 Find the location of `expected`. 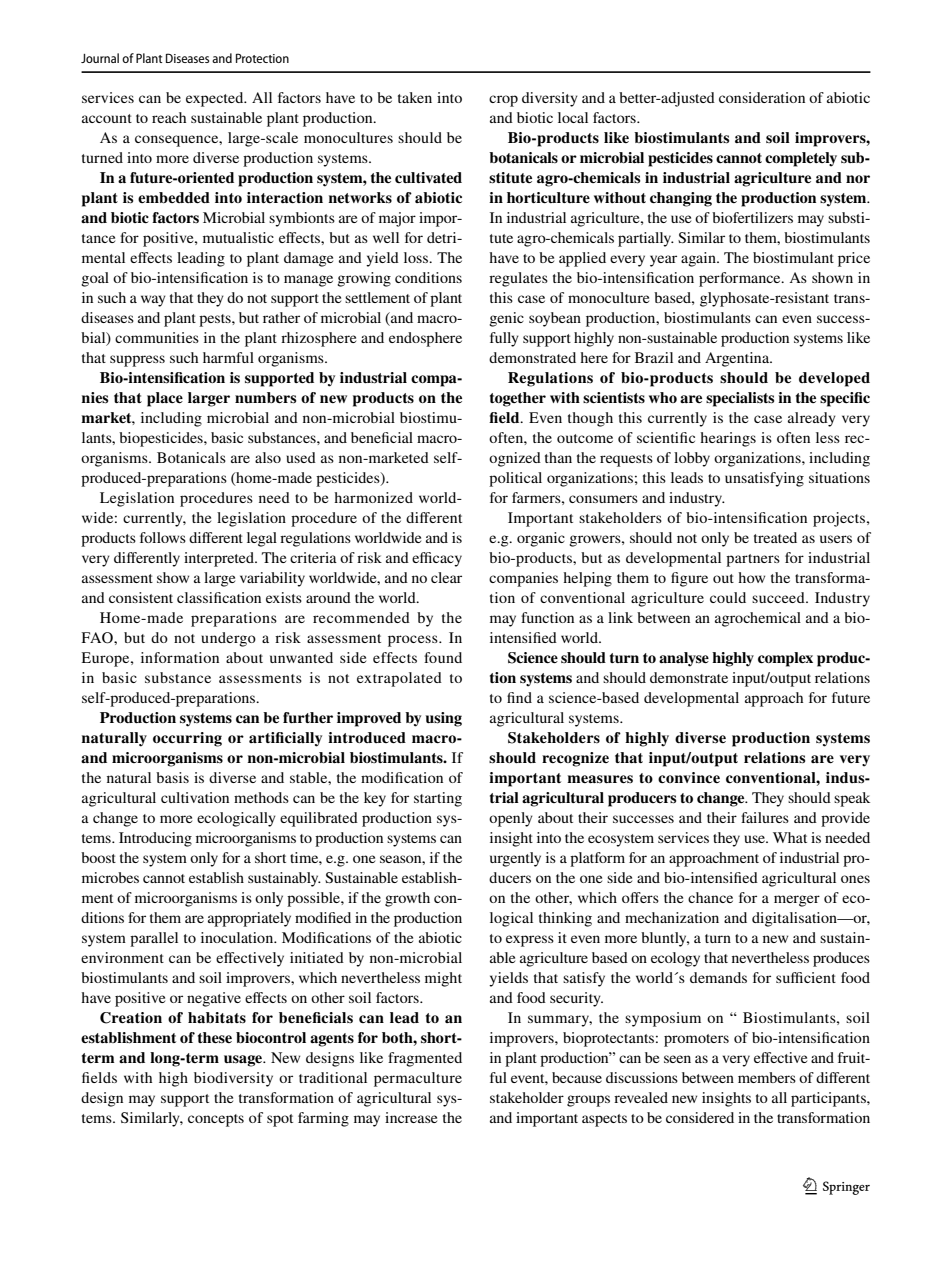

expected is located at coordinates (216, 99).
